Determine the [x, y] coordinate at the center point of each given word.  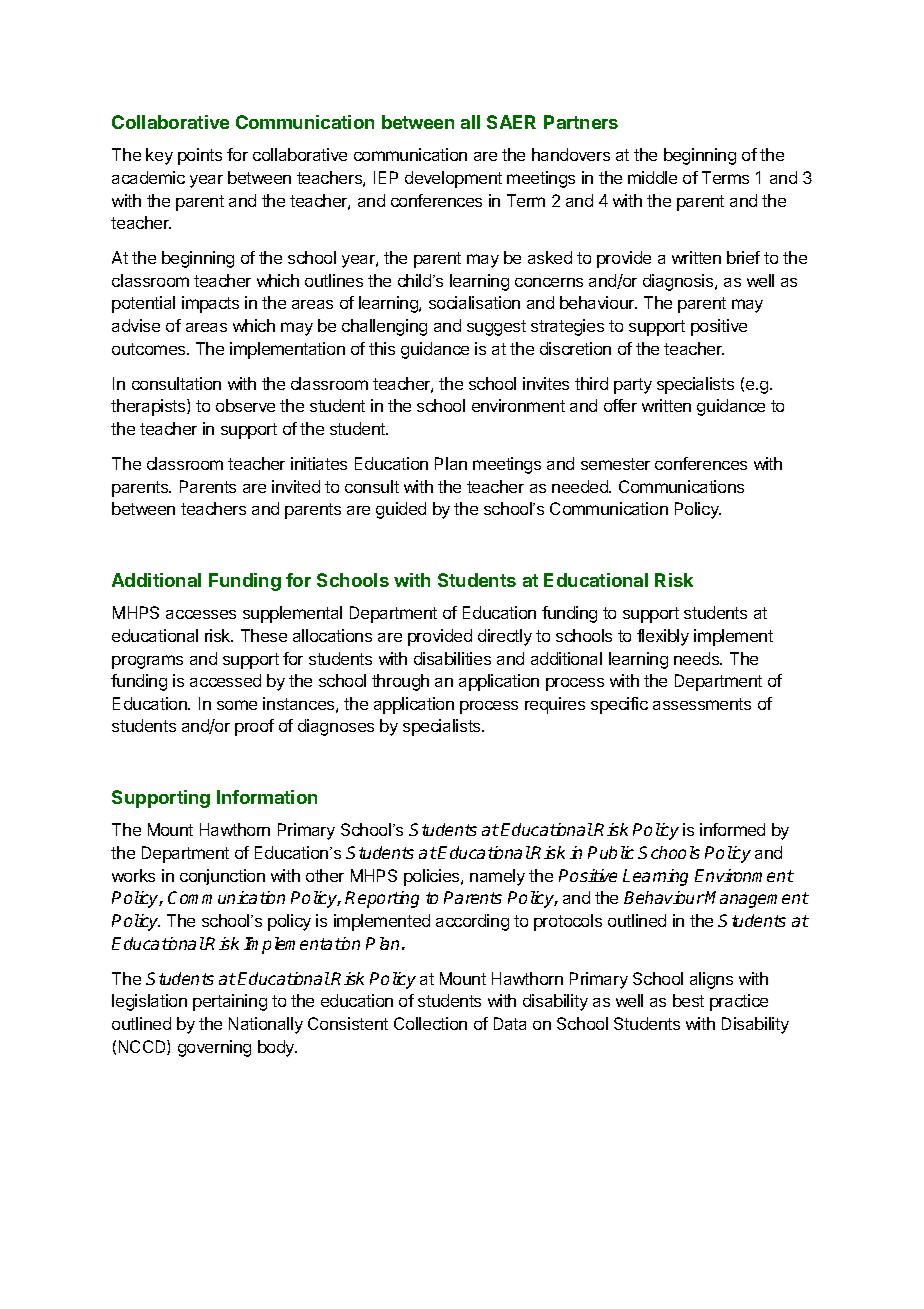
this [382, 348]
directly [505, 637]
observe [245, 405]
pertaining [230, 1002]
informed [732, 829]
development [453, 179]
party [633, 386]
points [200, 156]
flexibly [663, 637]
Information [267, 797]
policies [433, 877]
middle [652, 177]
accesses [201, 614]
